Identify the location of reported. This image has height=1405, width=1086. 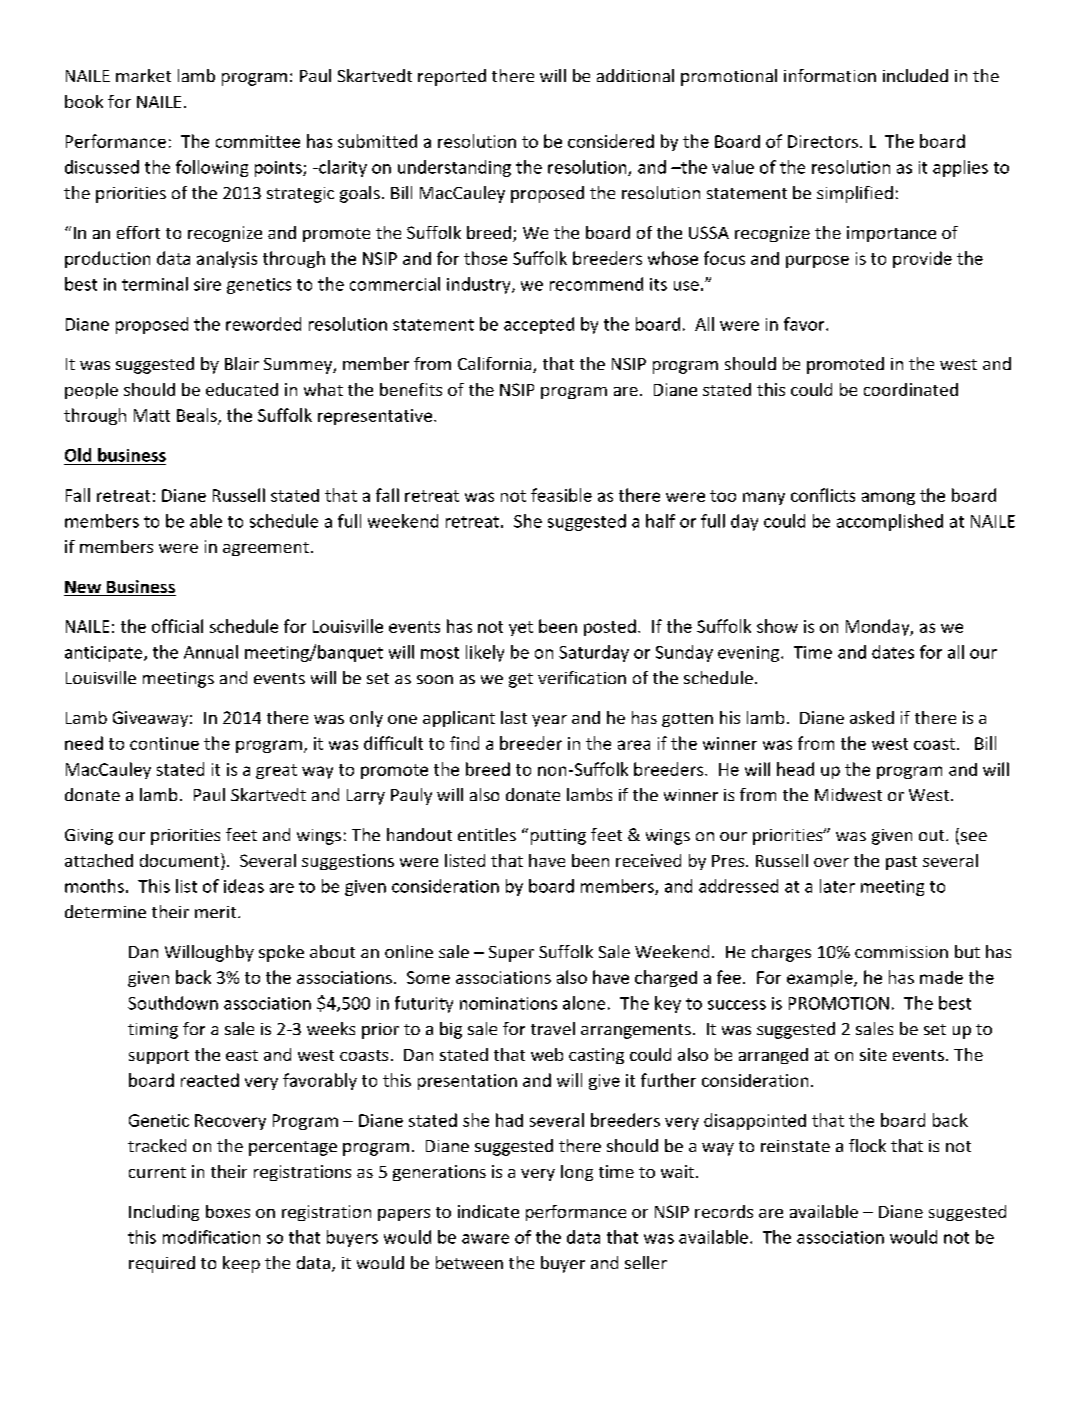
(452, 77).
